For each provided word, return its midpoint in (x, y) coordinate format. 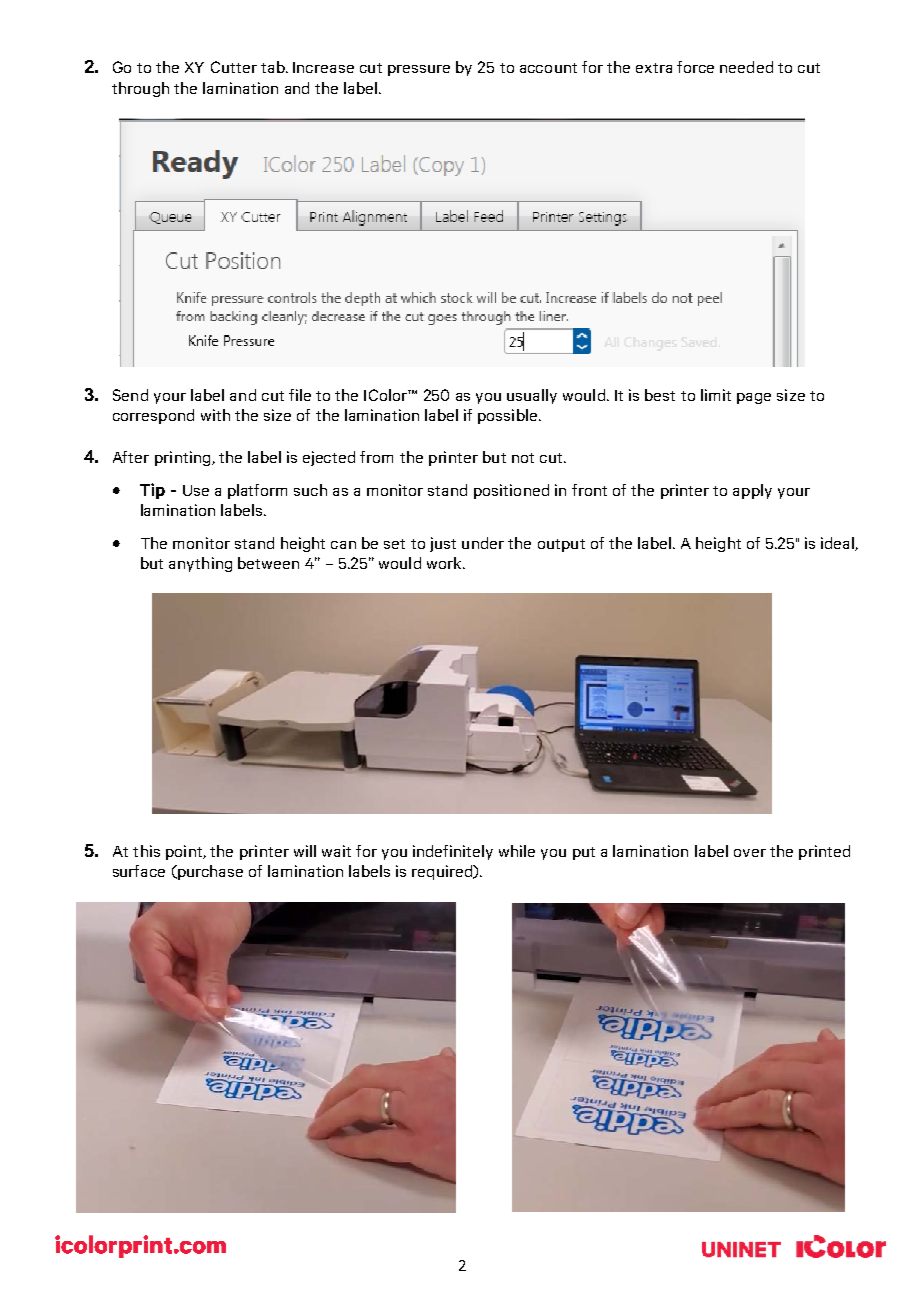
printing (184, 458)
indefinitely (453, 852)
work (445, 563)
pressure (419, 70)
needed (746, 67)
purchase (209, 872)
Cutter (234, 67)
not (523, 458)
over (750, 853)
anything (200, 564)
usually (532, 396)
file (300, 395)
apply (752, 491)
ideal (838, 544)
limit (716, 395)
